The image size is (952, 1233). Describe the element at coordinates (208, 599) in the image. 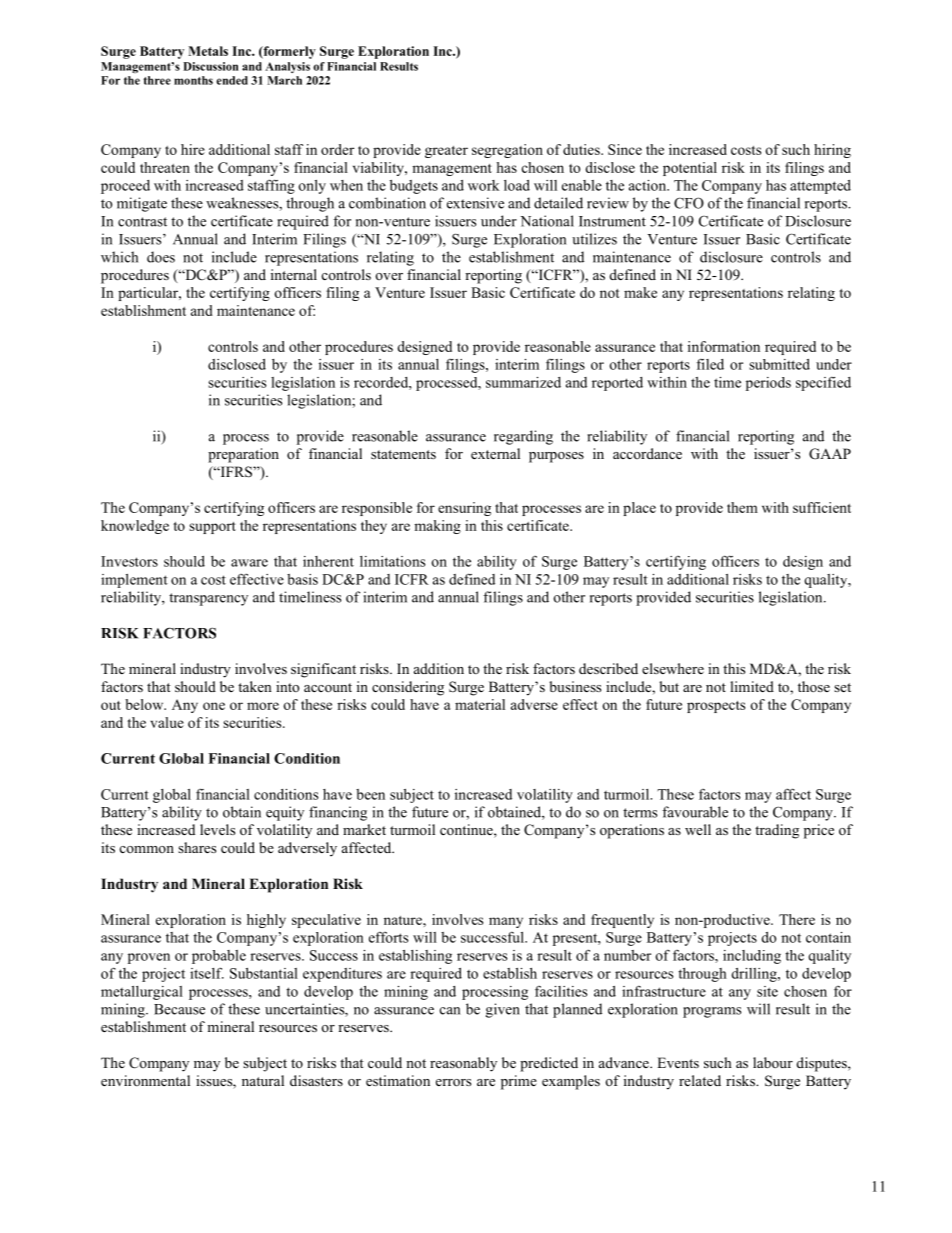

I see `transparency` at that location.
